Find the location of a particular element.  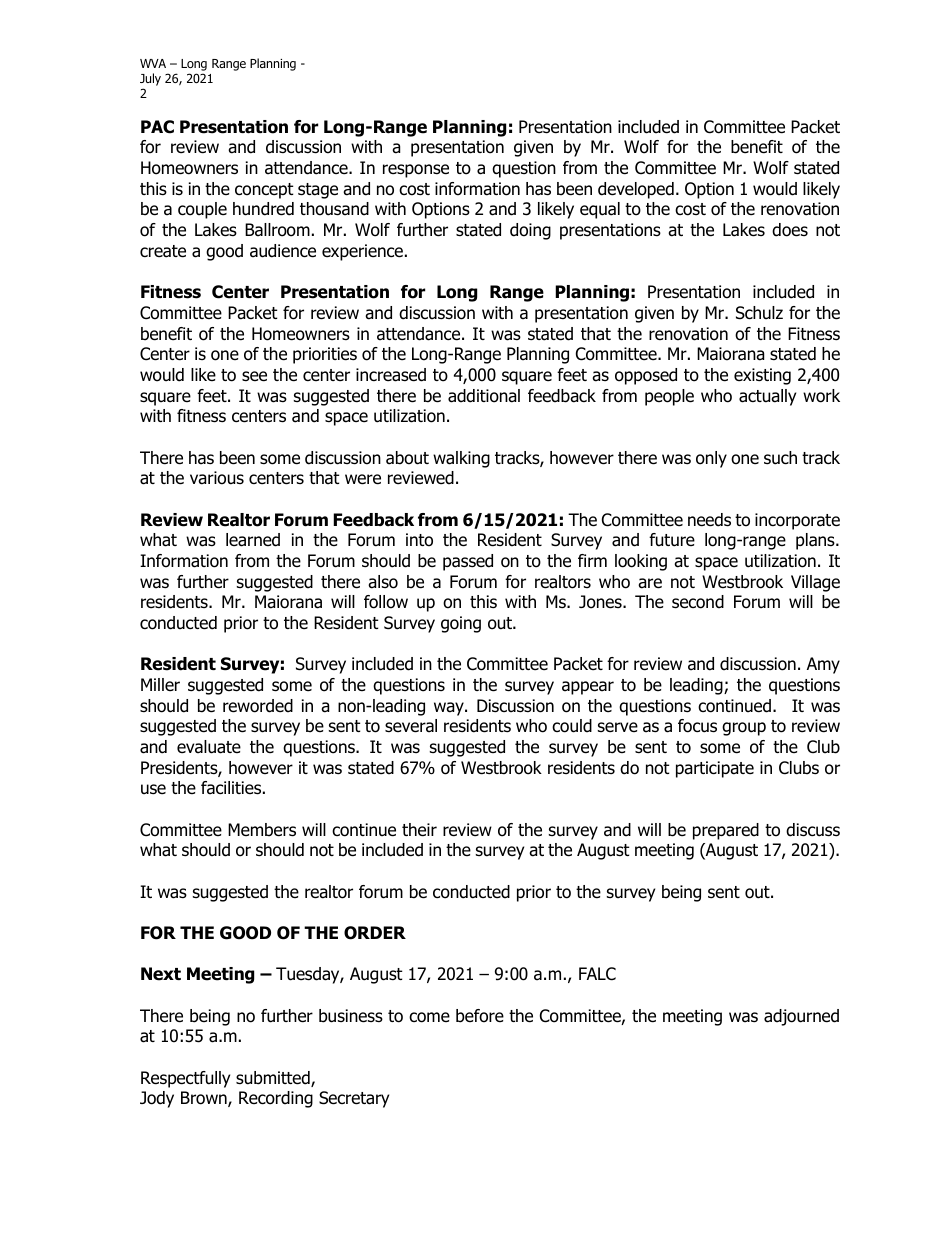

additional is located at coordinates (484, 396).
